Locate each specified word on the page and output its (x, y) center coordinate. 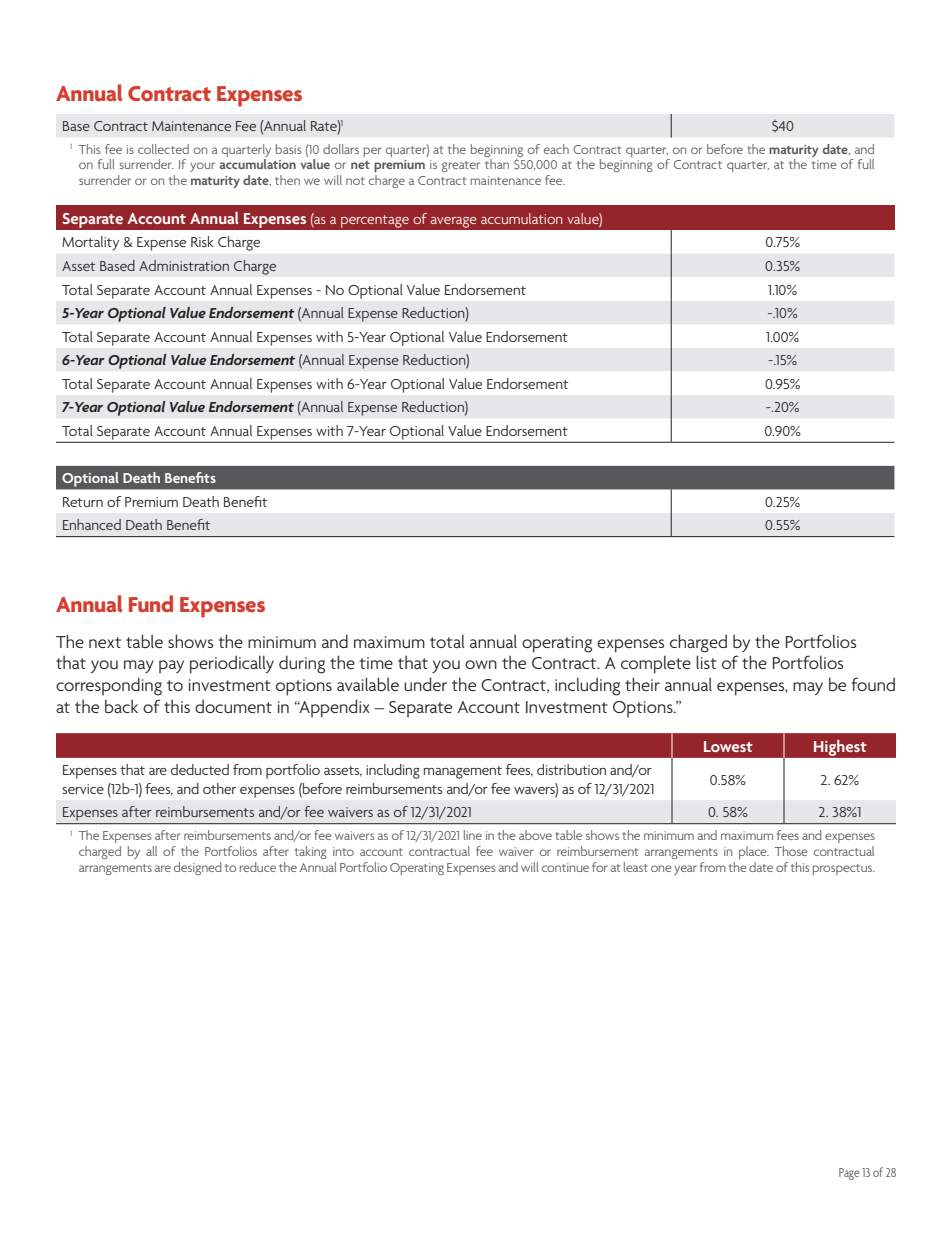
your (202, 167)
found (873, 684)
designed (198, 868)
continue (565, 867)
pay (171, 667)
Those (791, 851)
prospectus (843, 869)
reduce (258, 867)
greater (461, 166)
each (556, 149)
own (481, 664)
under (425, 684)
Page (849, 1174)
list (706, 662)
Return (83, 502)
